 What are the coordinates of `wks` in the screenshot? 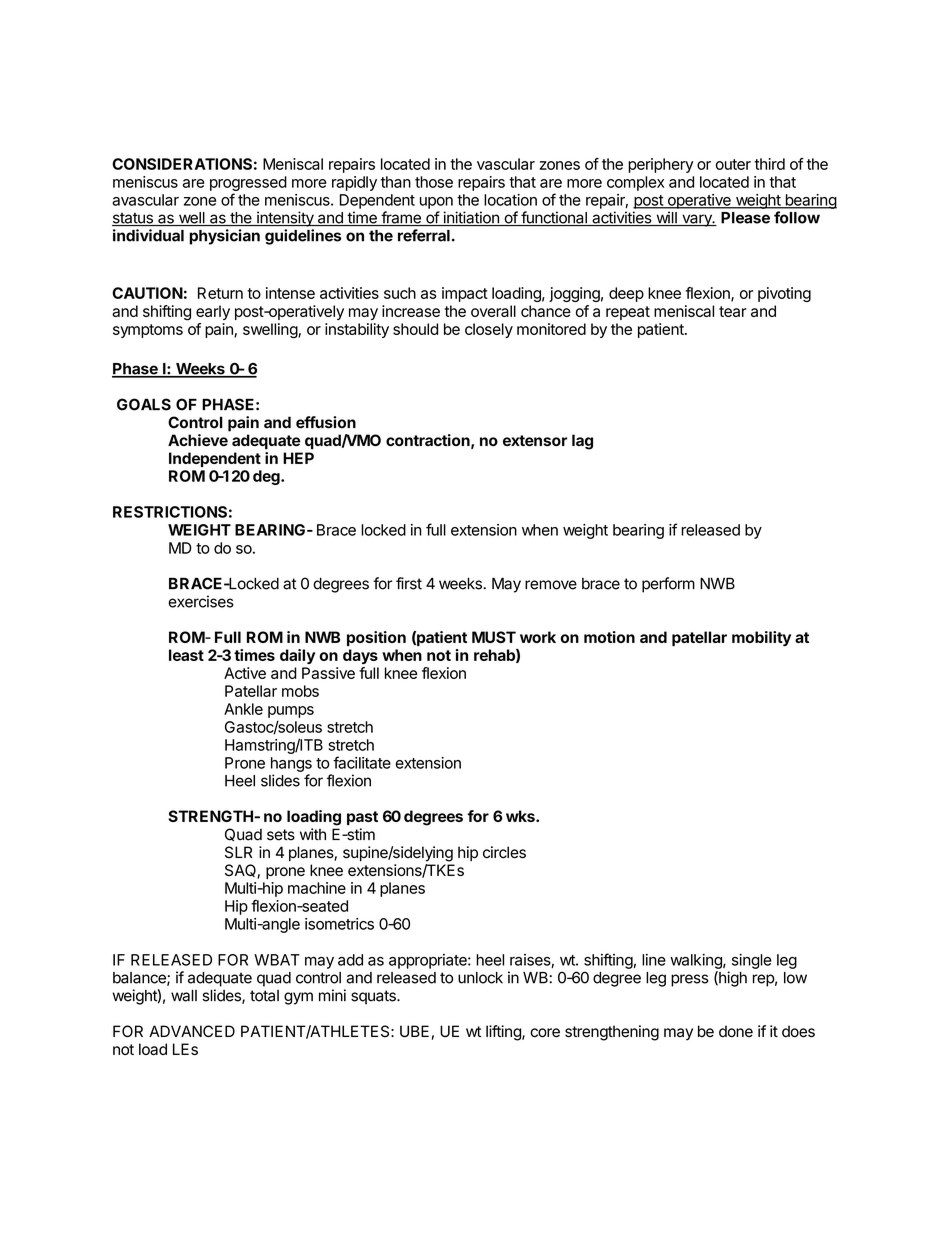 It's located at (521, 816).
